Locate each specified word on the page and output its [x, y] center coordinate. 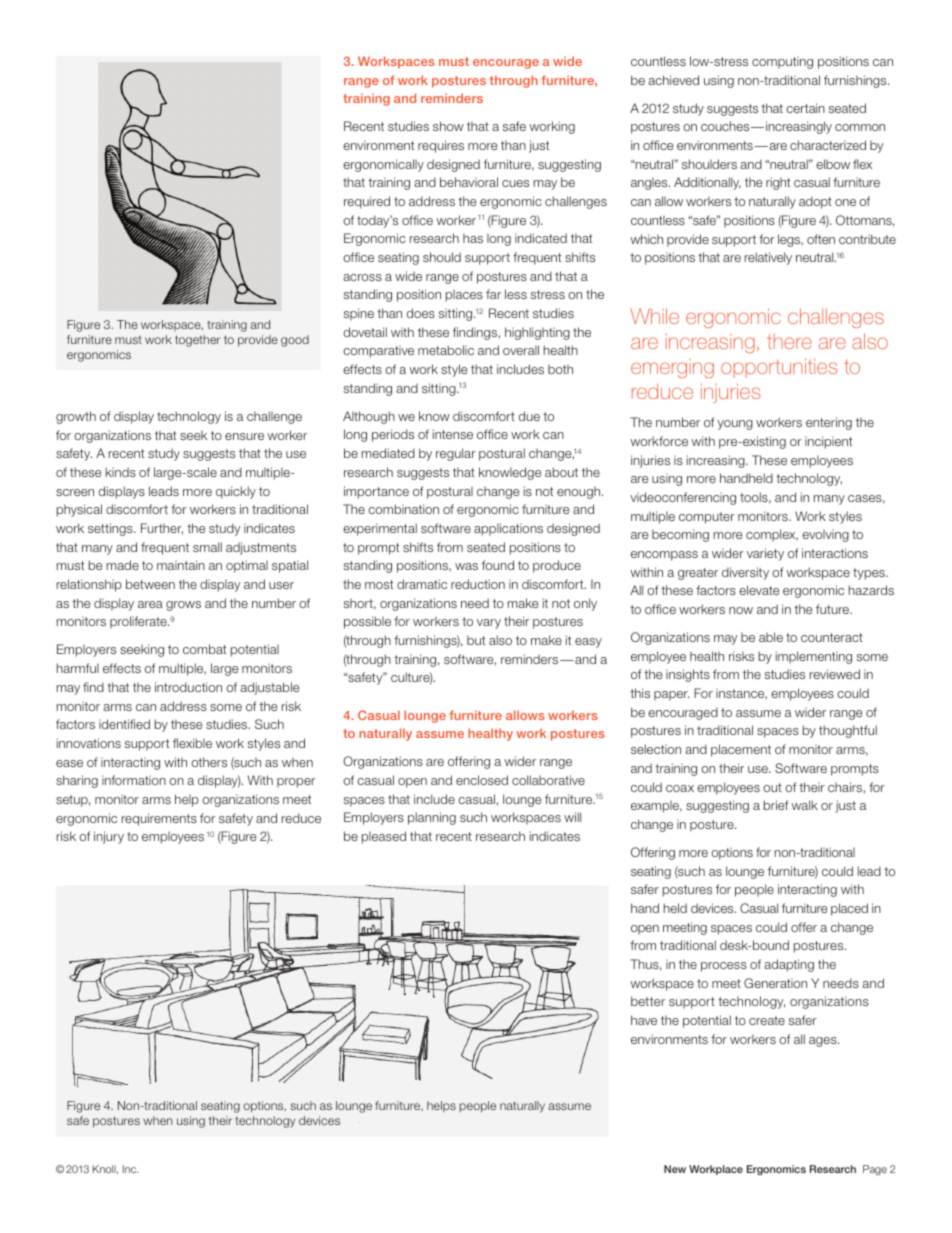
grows [183, 606]
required [367, 202]
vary [489, 624]
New [675, 1169]
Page [875, 1170]
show [448, 126]
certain [805, 108]
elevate [759, 590]
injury [109, 837]
